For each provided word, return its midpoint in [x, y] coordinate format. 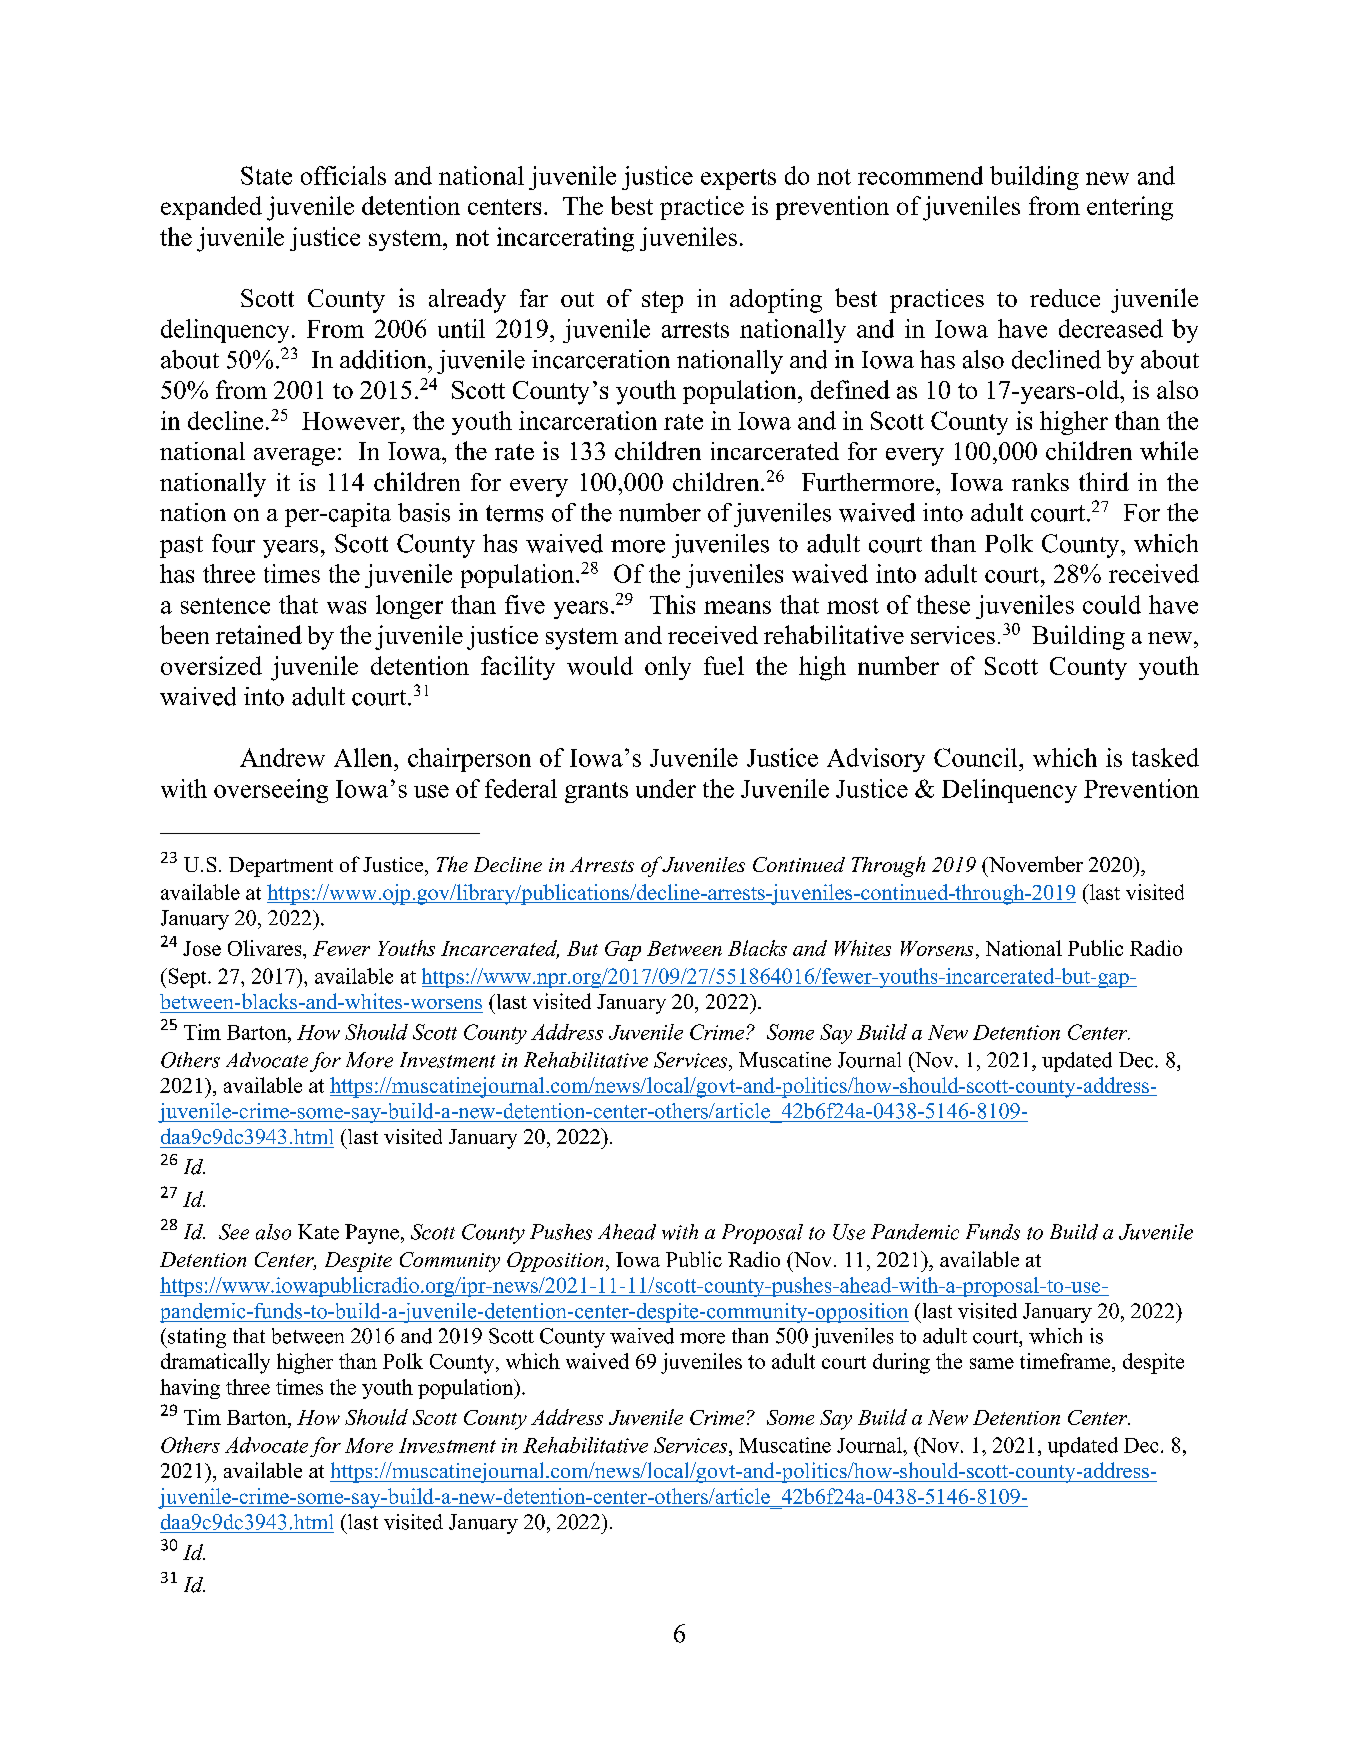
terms [514, 513]
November [1034, 864]
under [666, 788]
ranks [1040, 482]
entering [1130, 208]
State [266, 175]
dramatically [215, 1363]
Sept [187, 978]
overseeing [271, 791]
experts [738, 179]
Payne [372, 1234]
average [294, 457]
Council [977, 757]
